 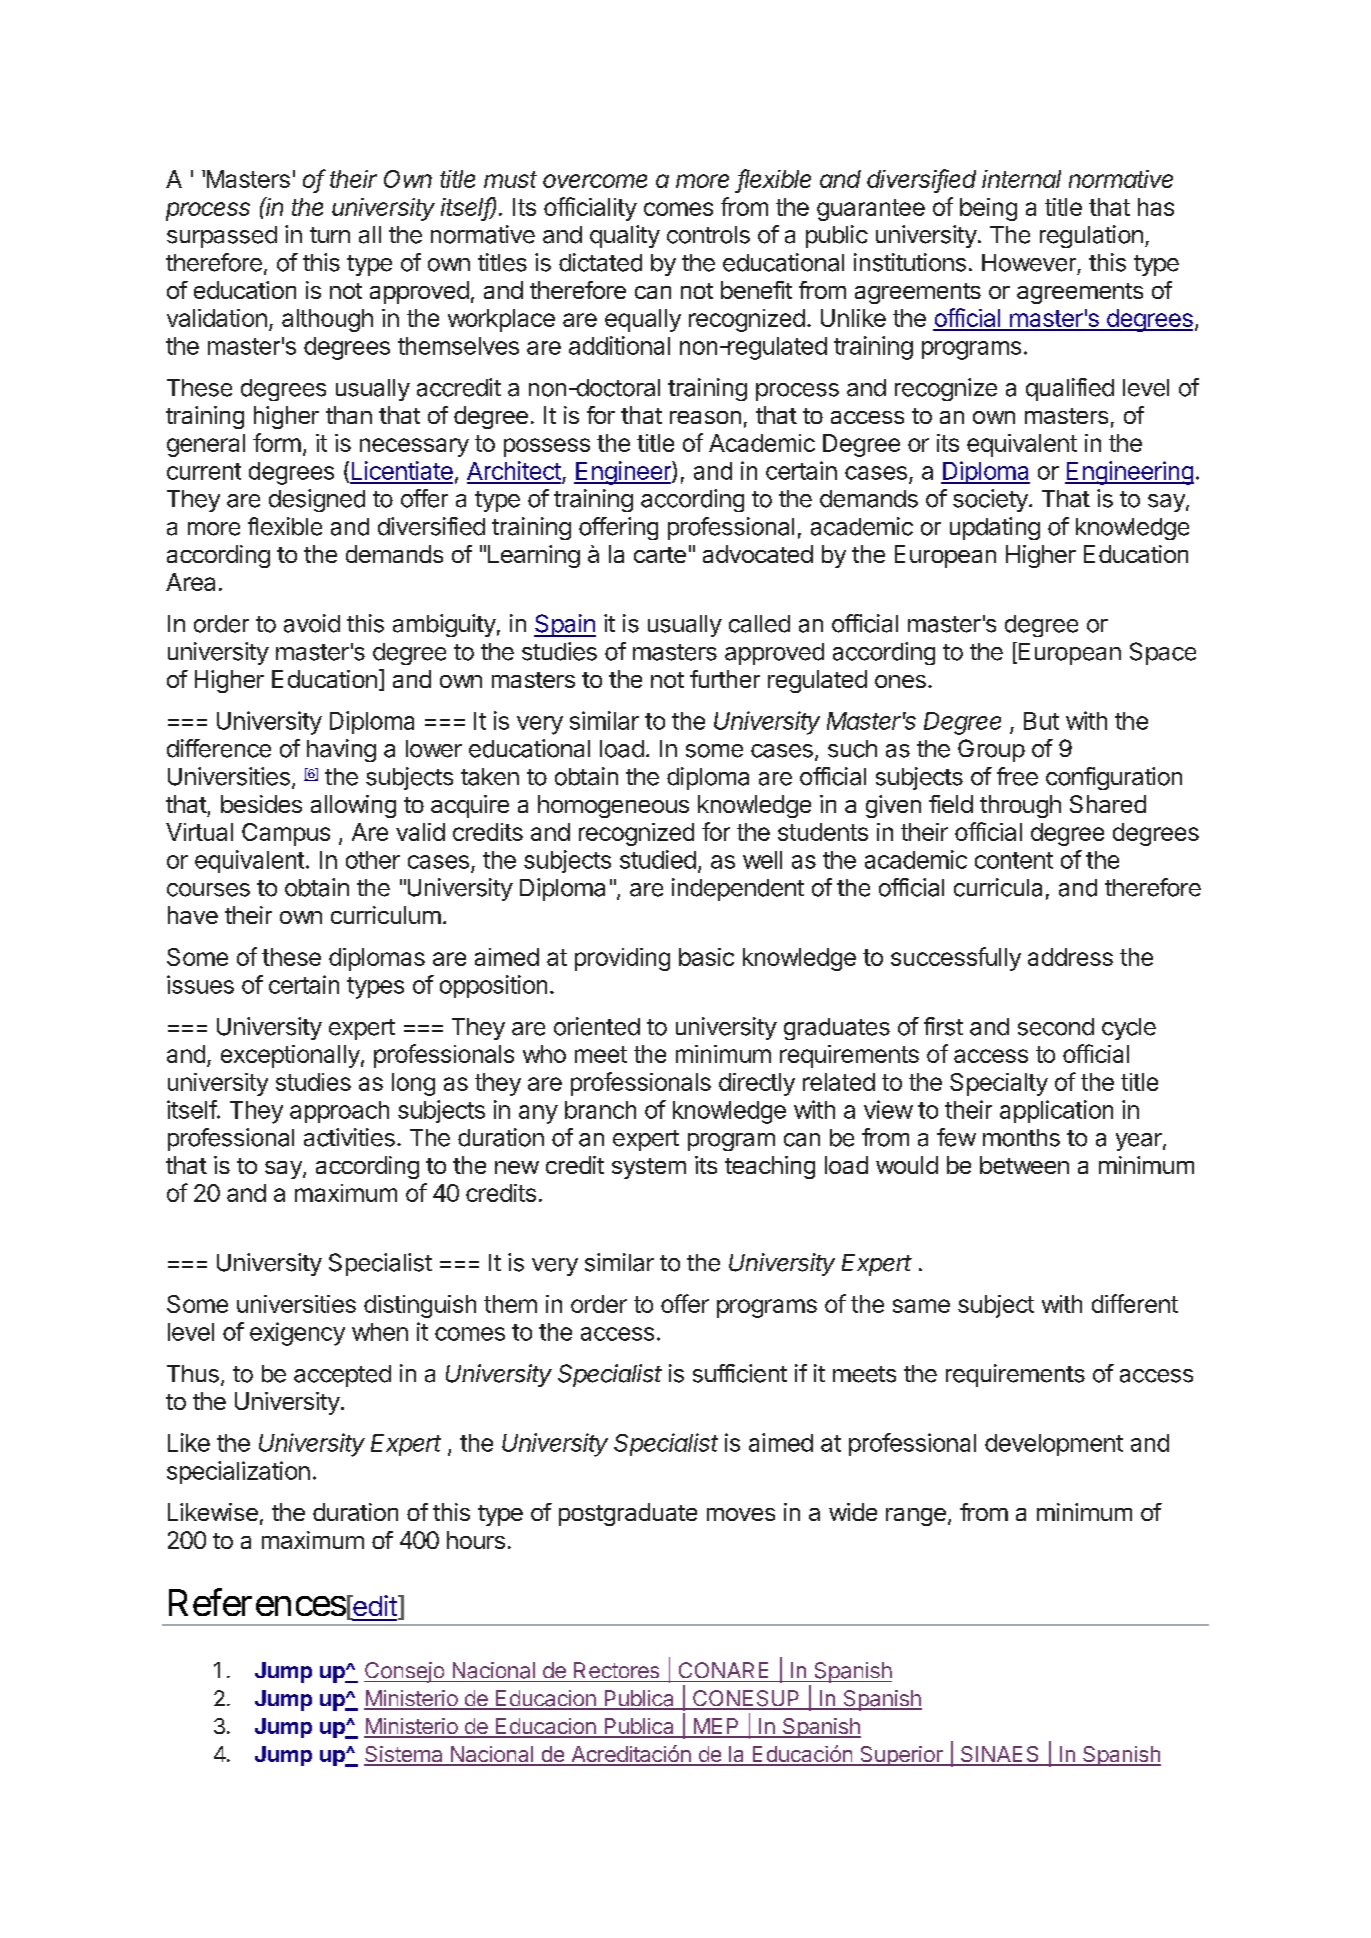 What do you see at coordinates (1041, 721) in the screenshot?
I see `But` at bounding box center [1041, 721].
